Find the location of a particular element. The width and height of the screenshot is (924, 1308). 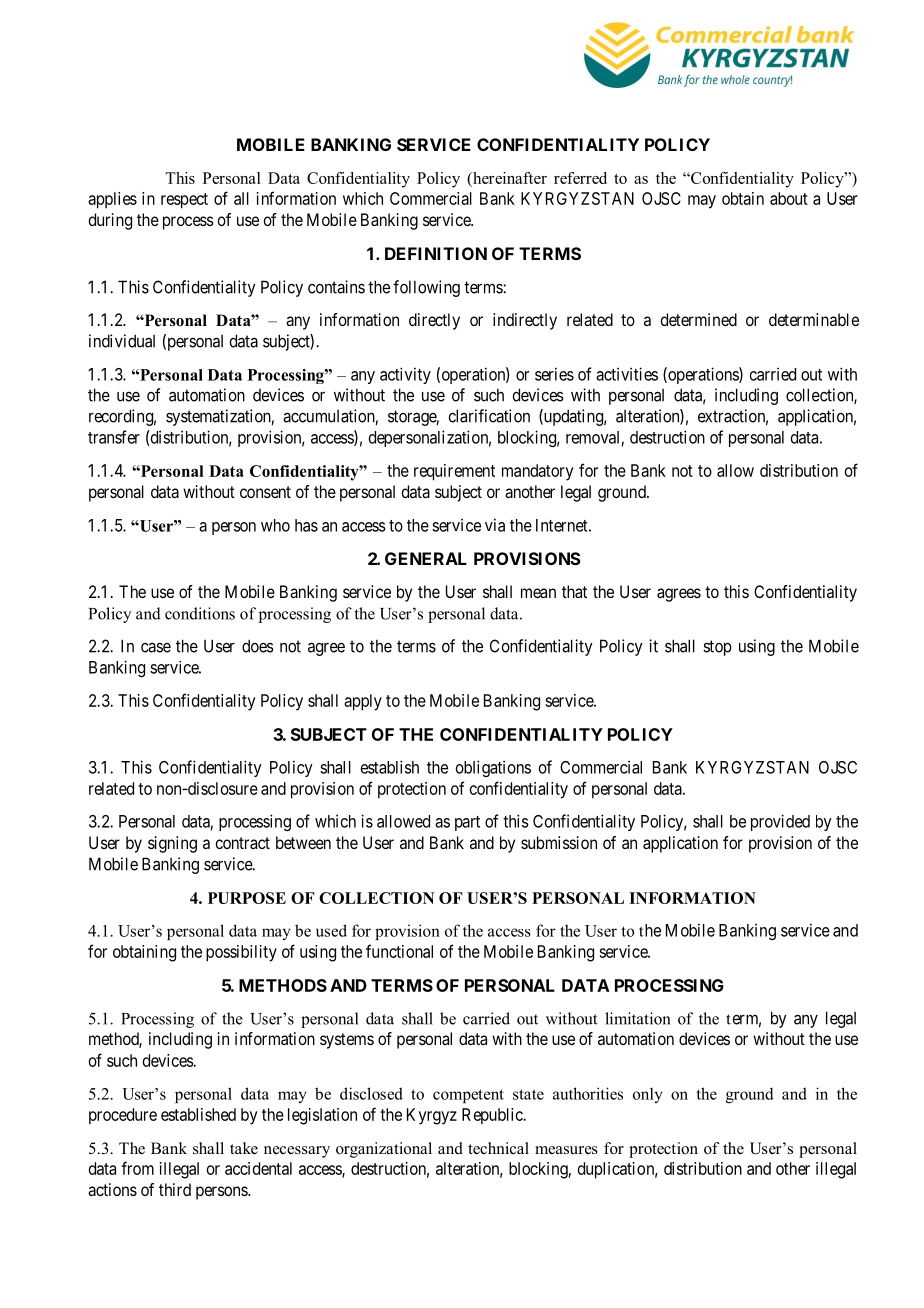

who is located at coordinates (275, 525).
